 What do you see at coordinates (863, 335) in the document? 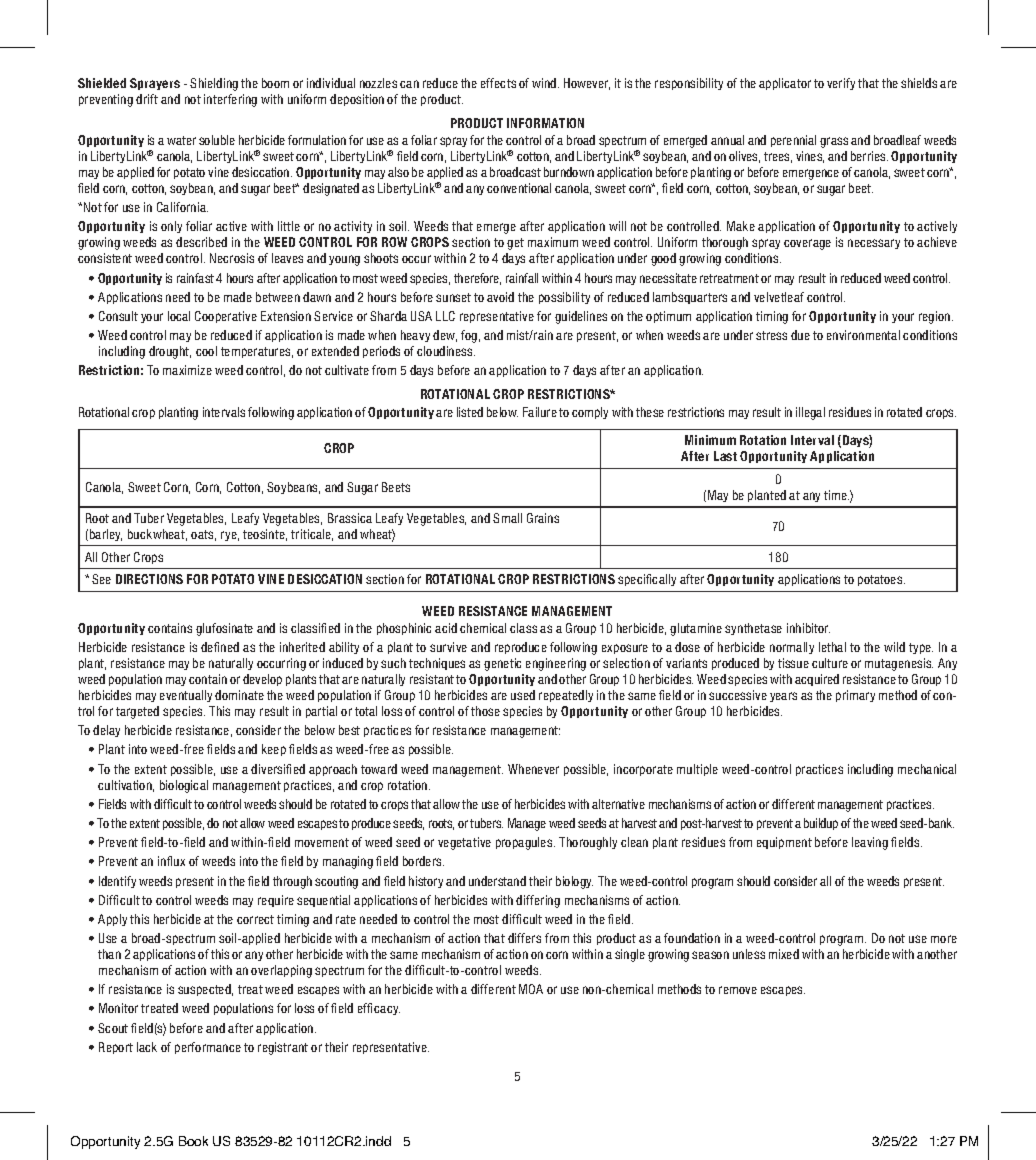
I see `environmental` at bounding box center [863, 335].
